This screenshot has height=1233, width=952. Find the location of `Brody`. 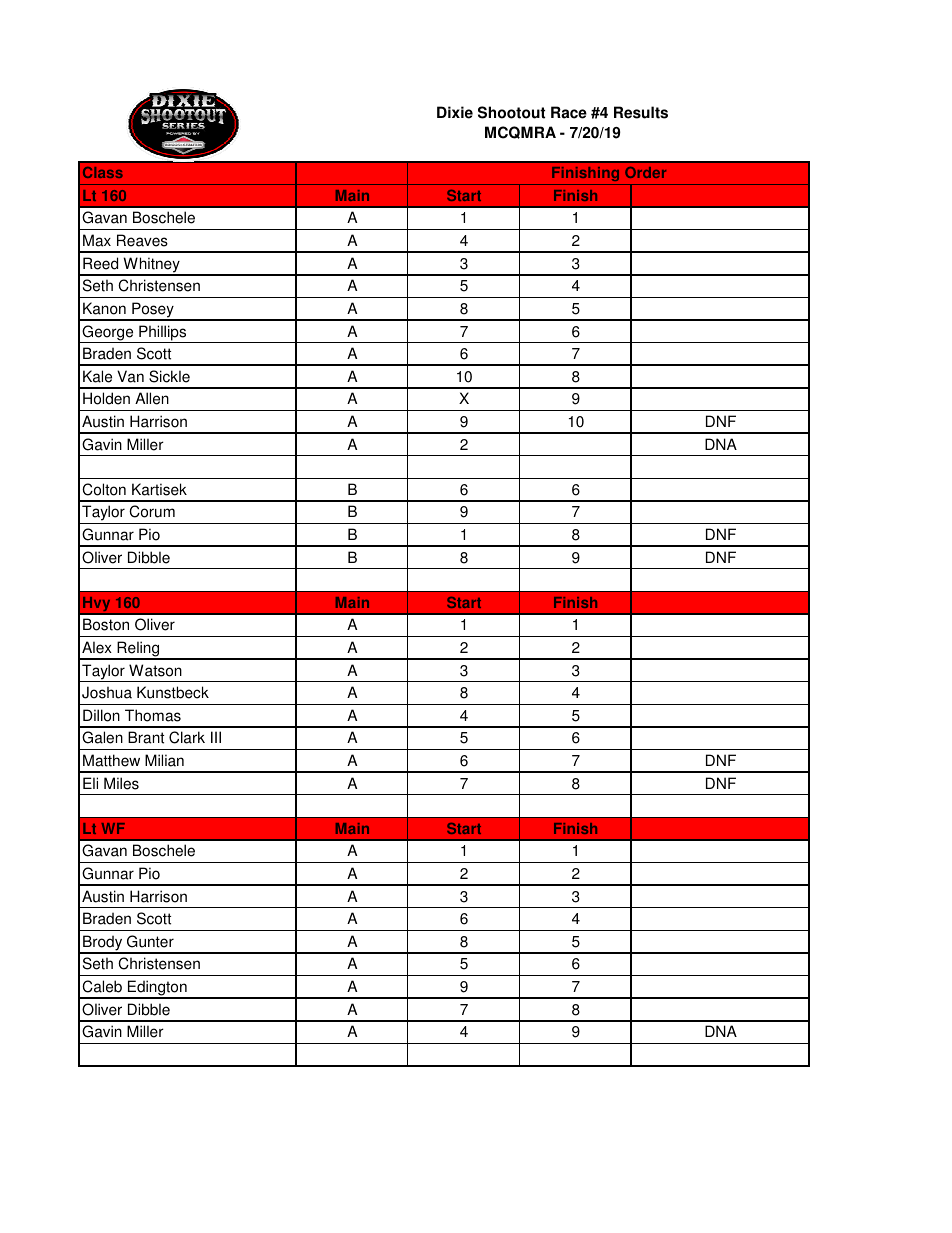

Brody is located at coordinates (103, 944).
